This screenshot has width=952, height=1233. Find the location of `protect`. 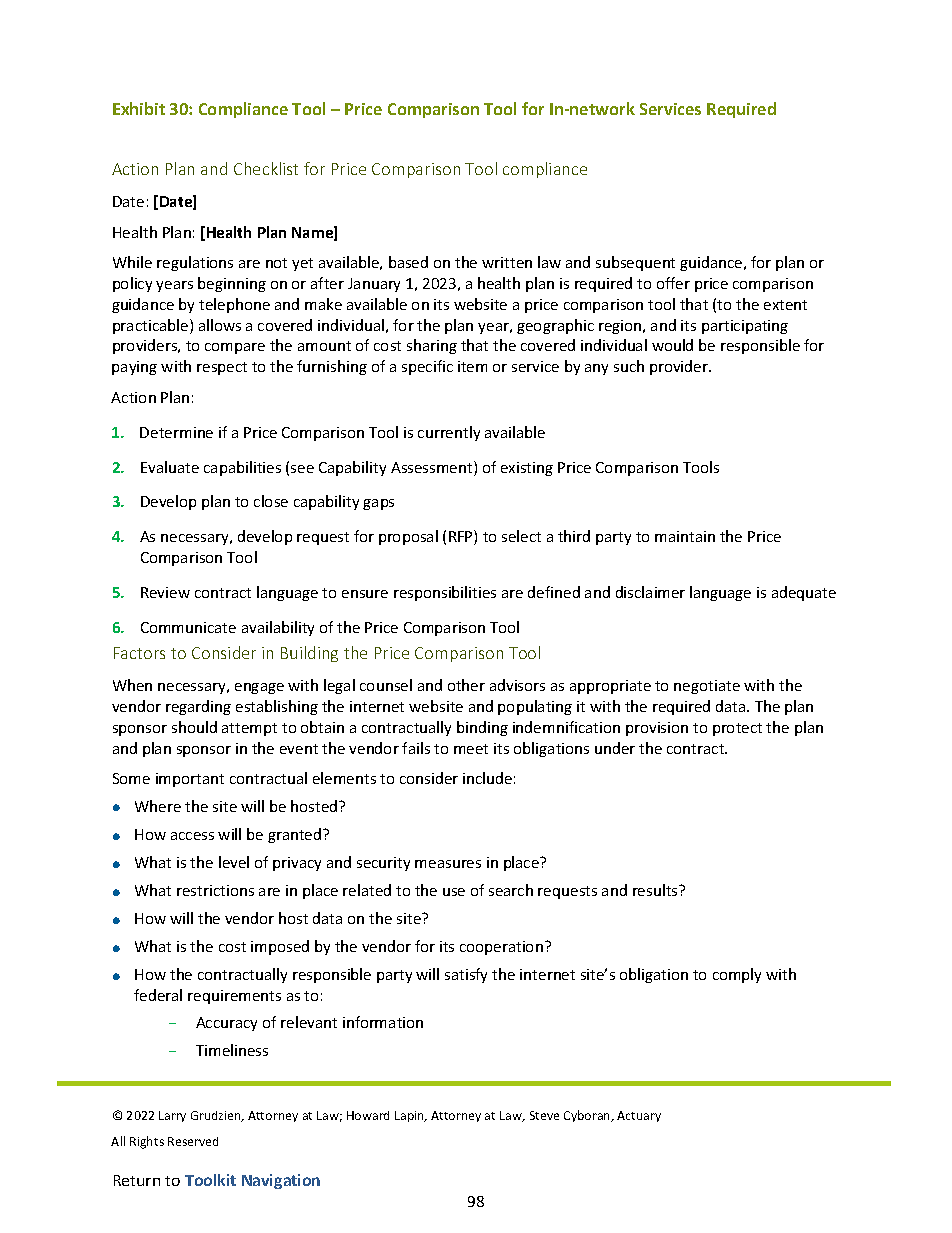

protect is located at coordinates (737, 729).
